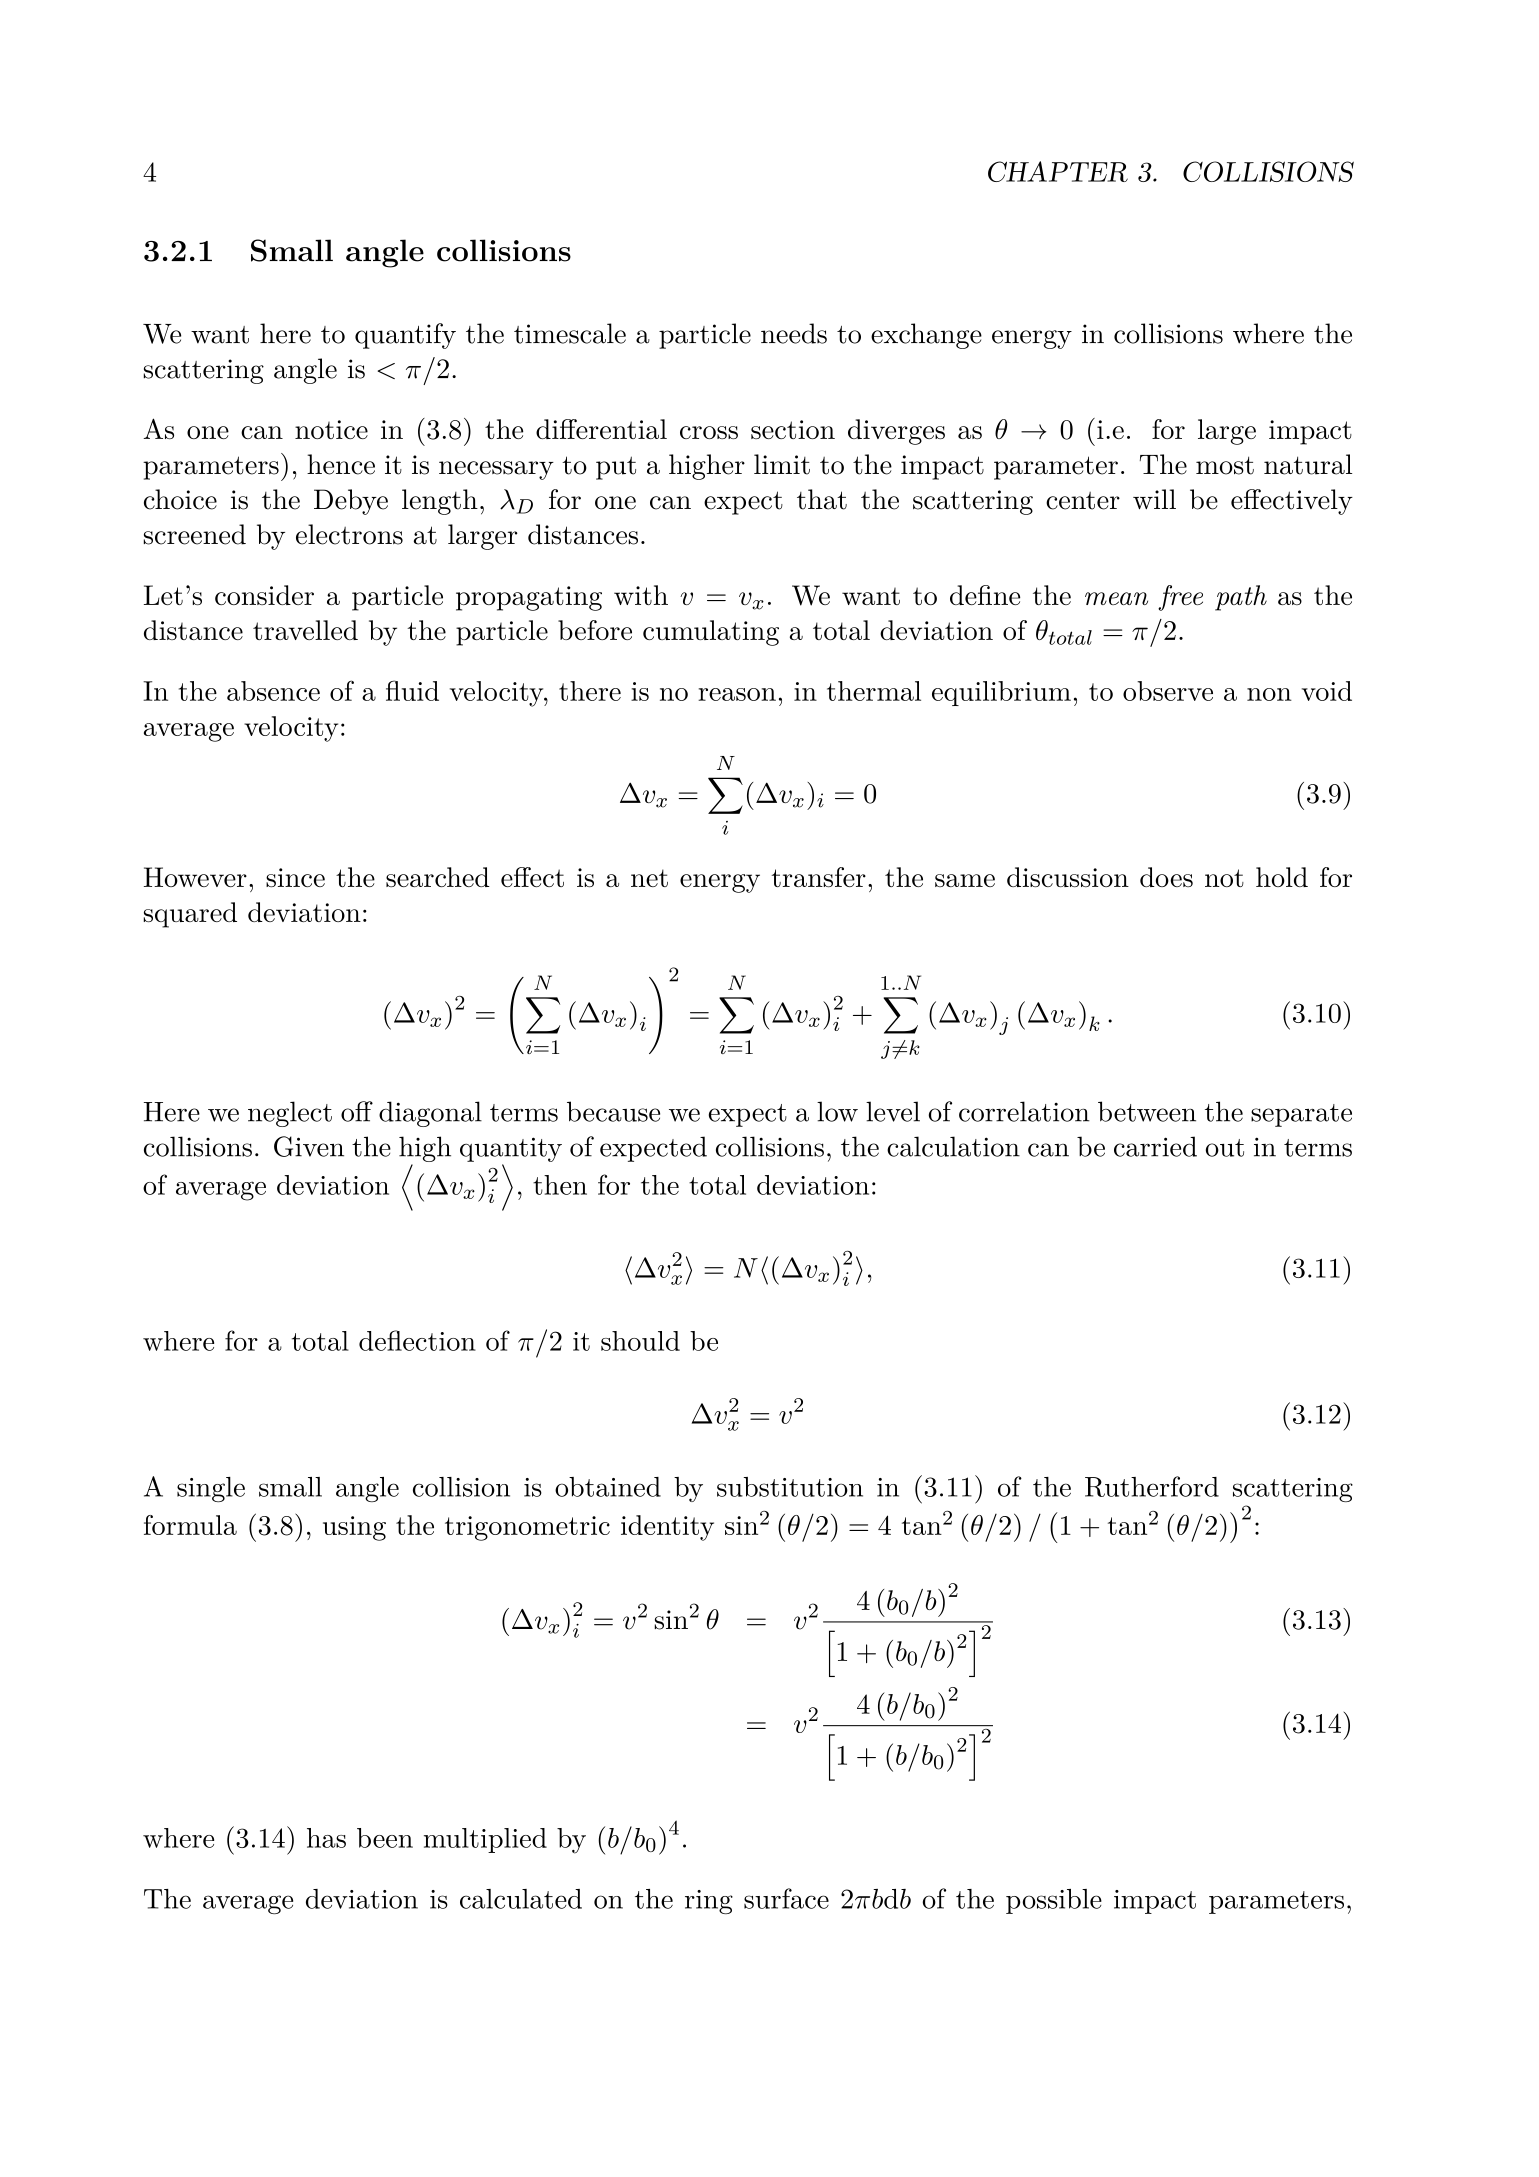 The height and width of the screenshot is (2177, 1539). Describe the element at coordinates (640, 1341) in the screenshot. I see `should` at that location.
